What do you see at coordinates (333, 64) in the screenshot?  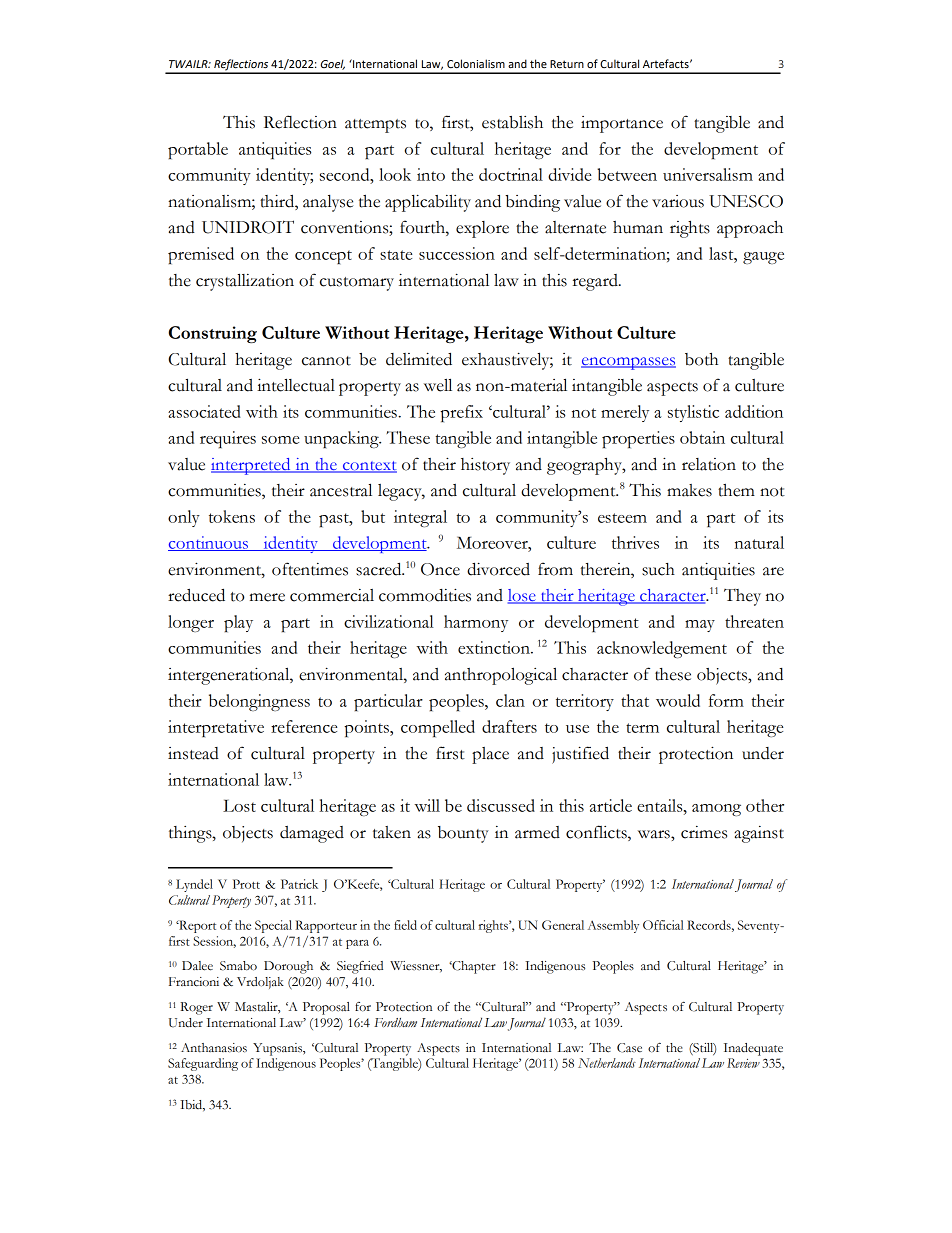 I see `Goel` at bounding box center [333, 64].
